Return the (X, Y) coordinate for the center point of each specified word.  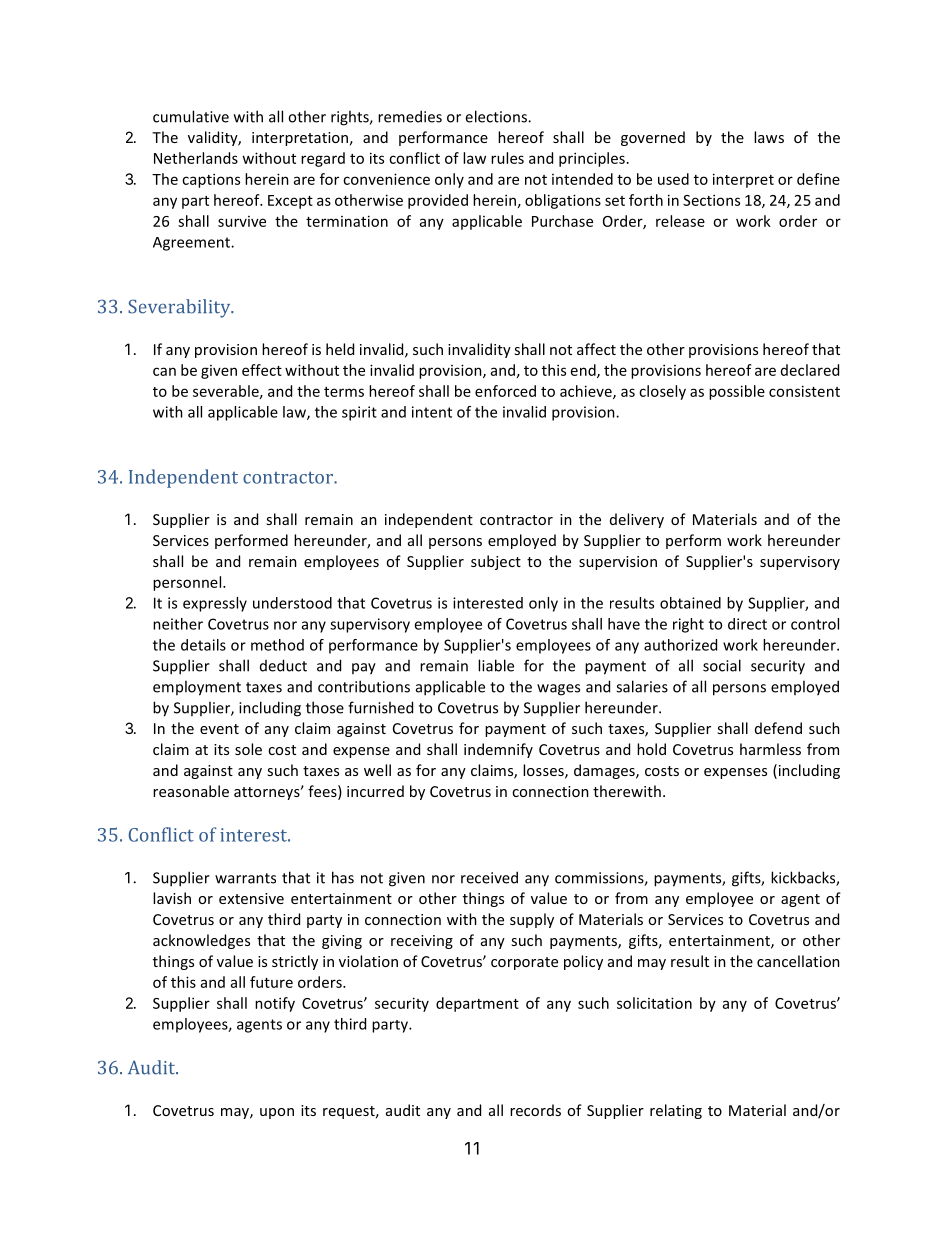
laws (769, 137)
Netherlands (196, 158)
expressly (215, 604)
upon (277, 1113)
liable (496, 665)
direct (747, 624)
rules (507, 158)
